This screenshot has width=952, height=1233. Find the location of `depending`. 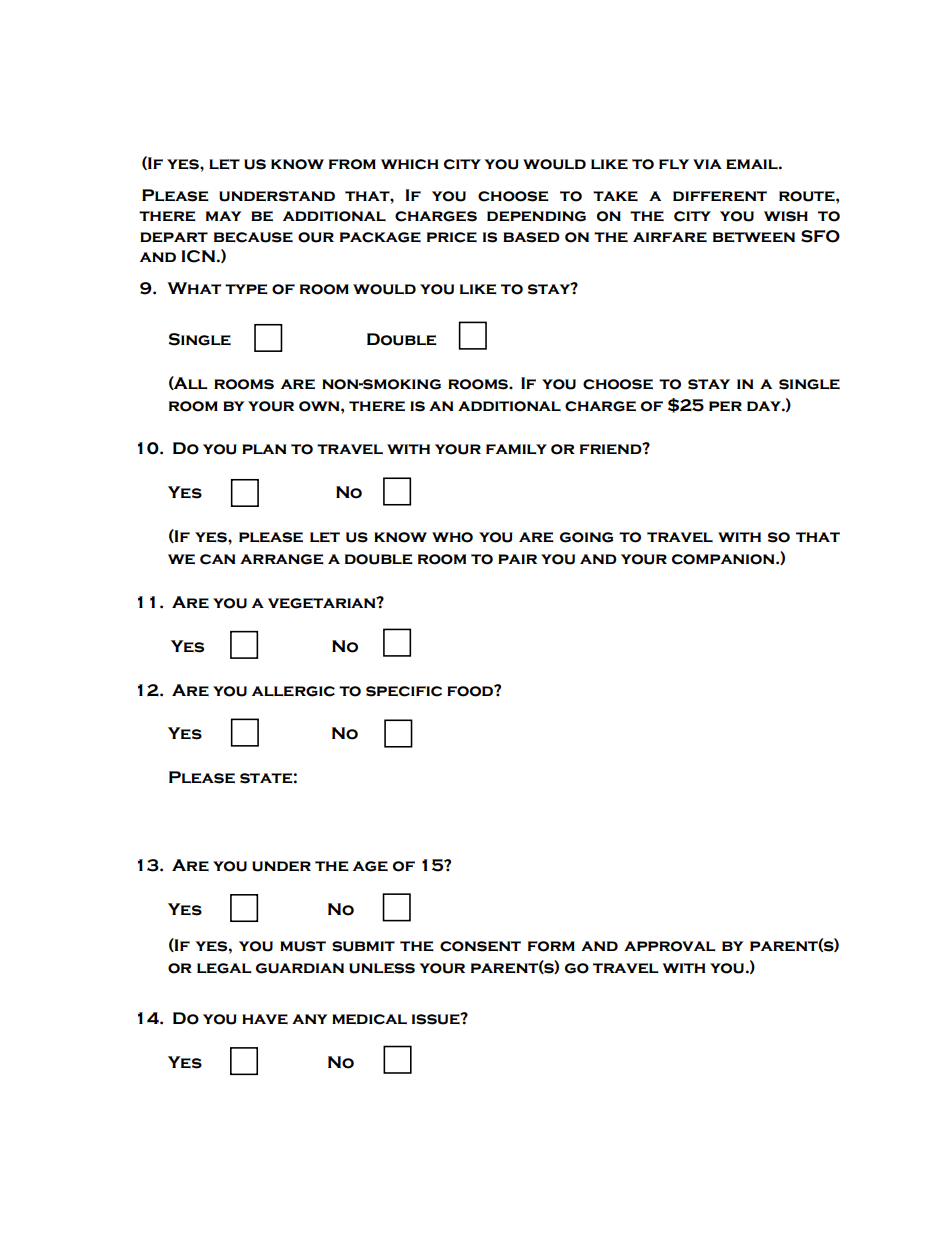

depending is located at coordinates (536, 216).
